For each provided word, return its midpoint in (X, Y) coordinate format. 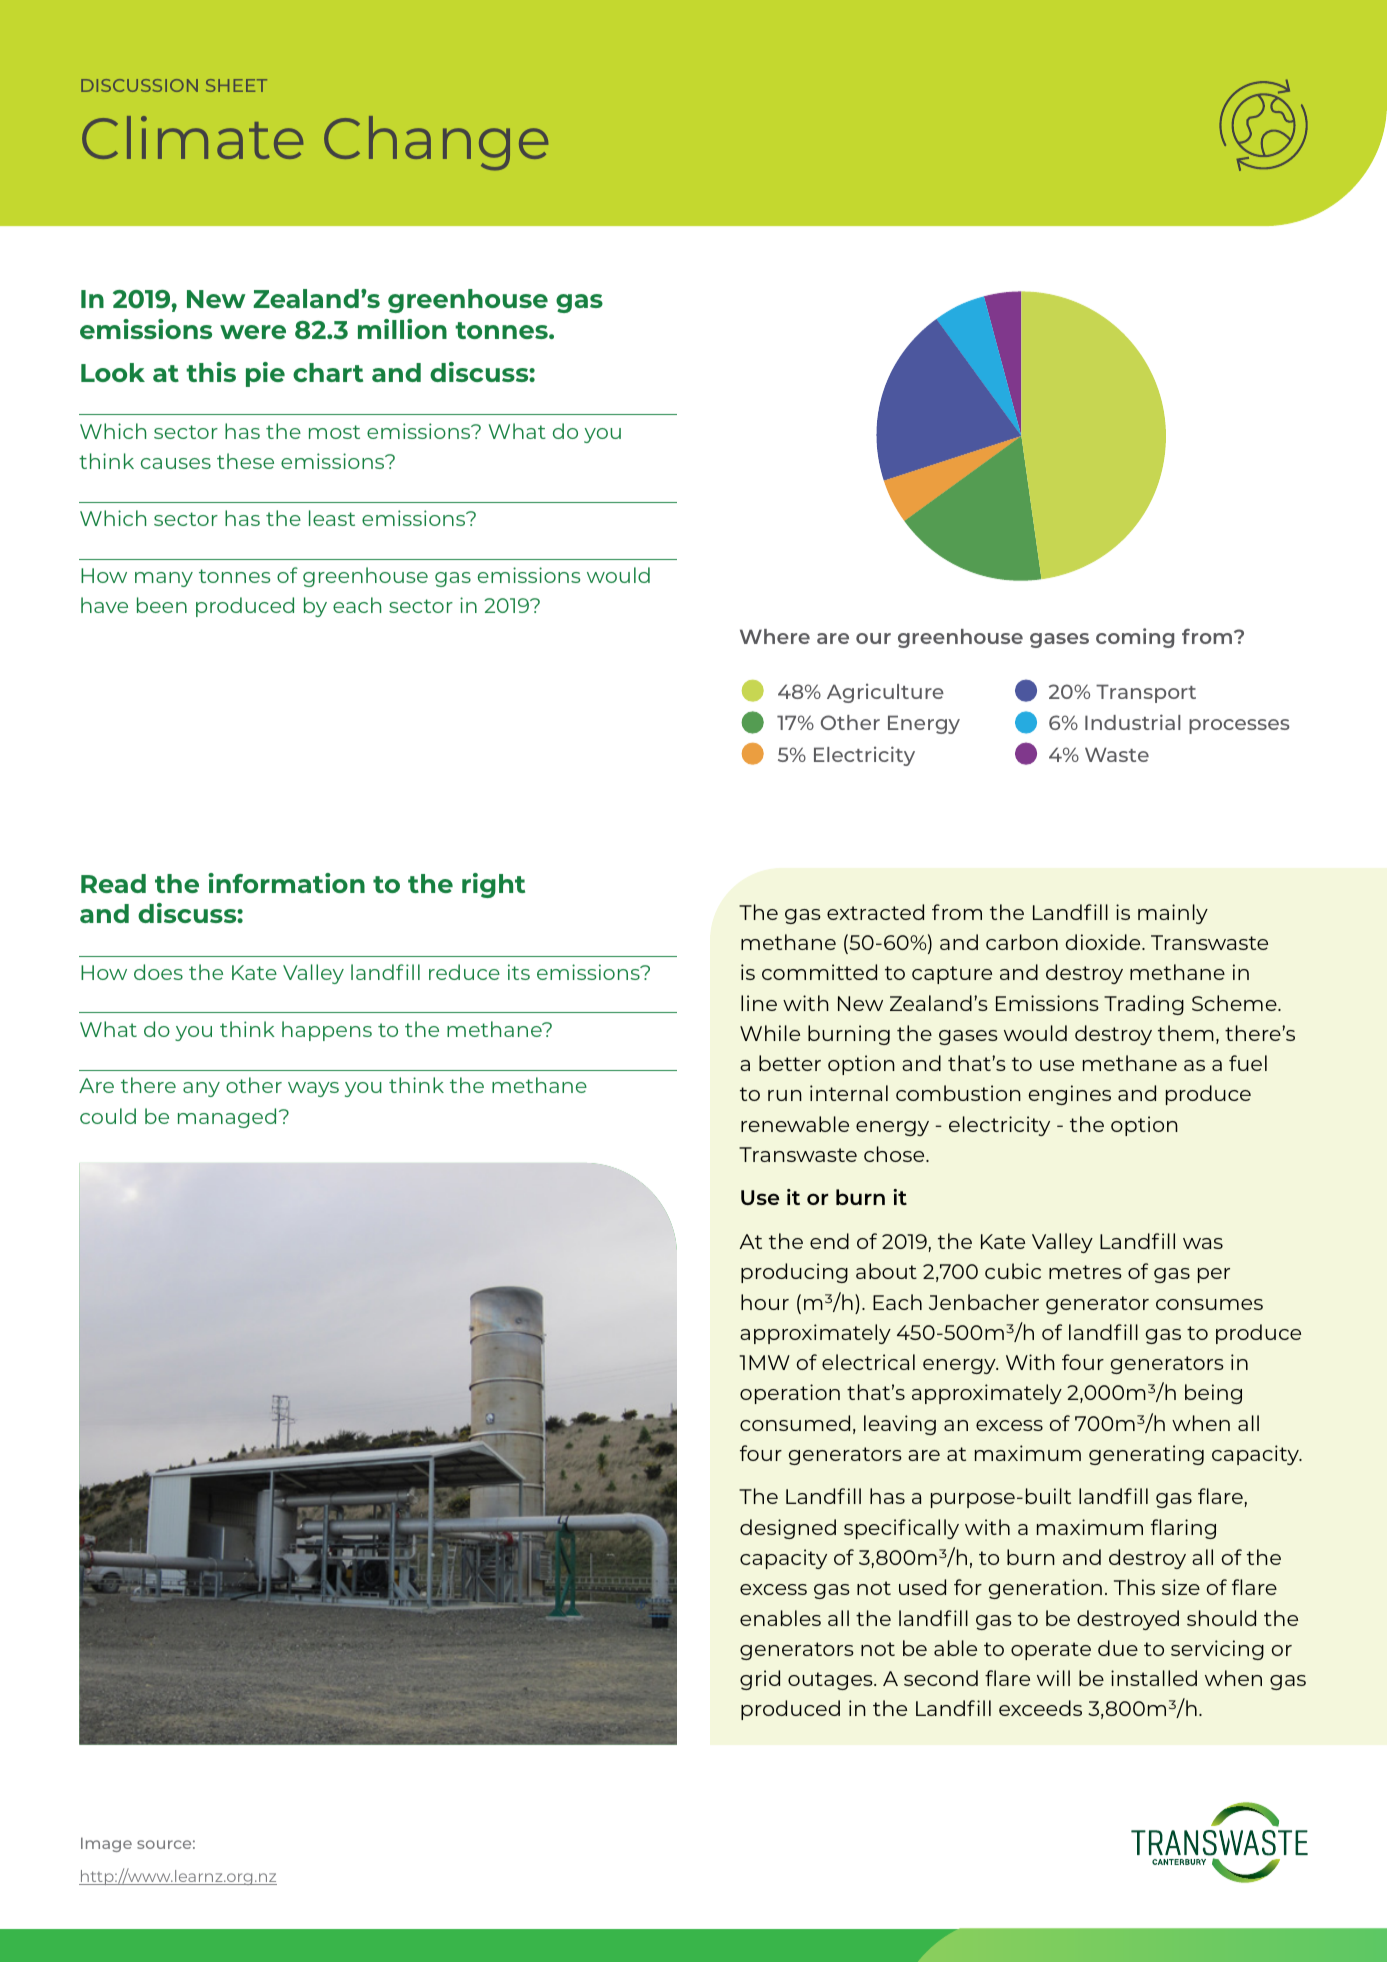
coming (1135, 638)
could (108, 1116)
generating (1146, 1455)
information (286, 883)
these (245, 461)
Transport (1146, 693)
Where (775, 636)
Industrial (1133, 722)
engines (1069, 1095)
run (785, 1095)
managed (227, 1118)
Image (106, 1844)
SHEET (236, 85)
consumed (795, 1423)
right (493, 885)
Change (436, 143)
